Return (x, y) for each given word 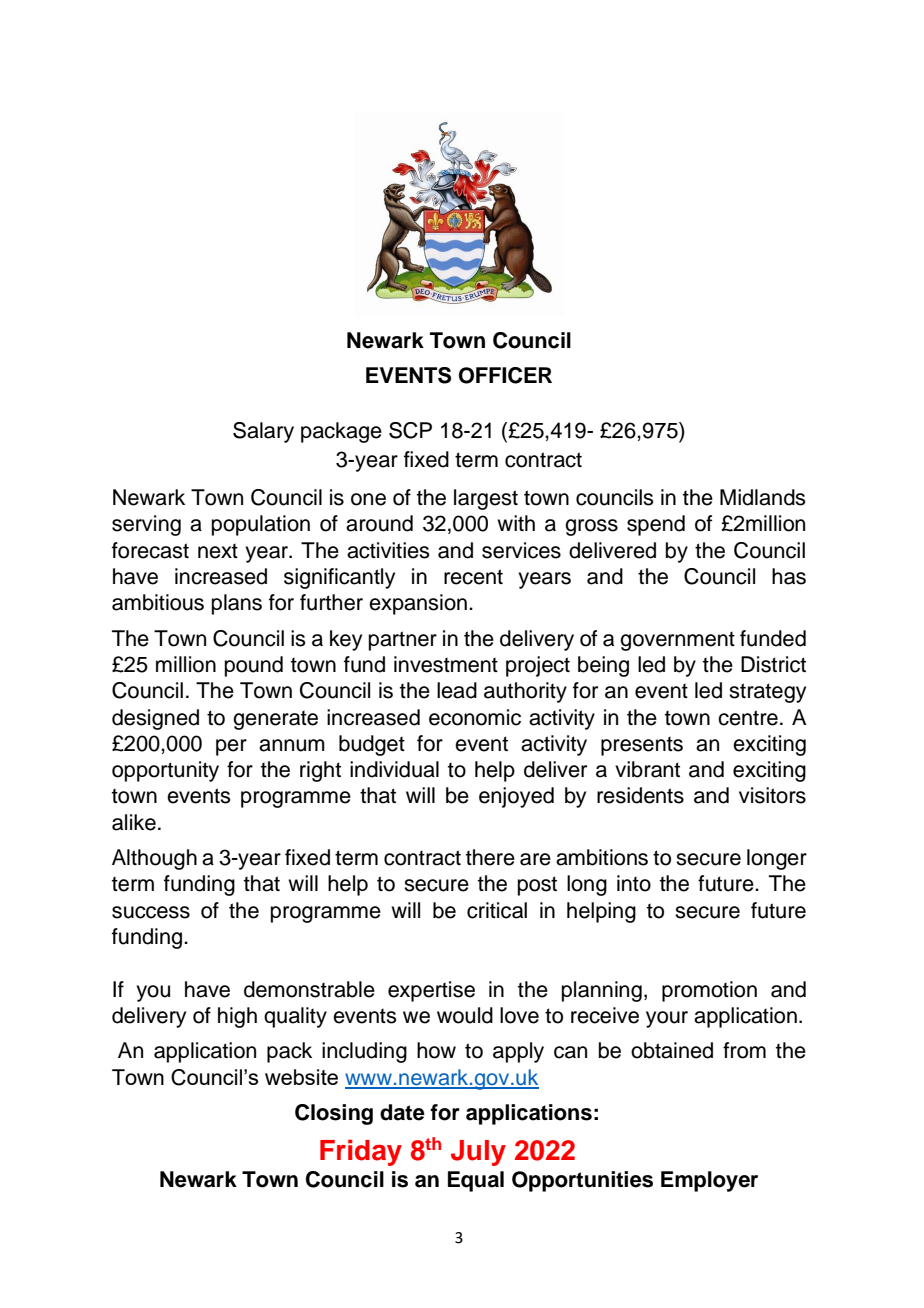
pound (254, 666)
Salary (263, 432)
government (677, 641)
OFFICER (505, 375)
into (634, 883)
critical (497, 910)
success (151, 912)
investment (446, 664)
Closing (334, 1114)
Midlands (763, 497)
